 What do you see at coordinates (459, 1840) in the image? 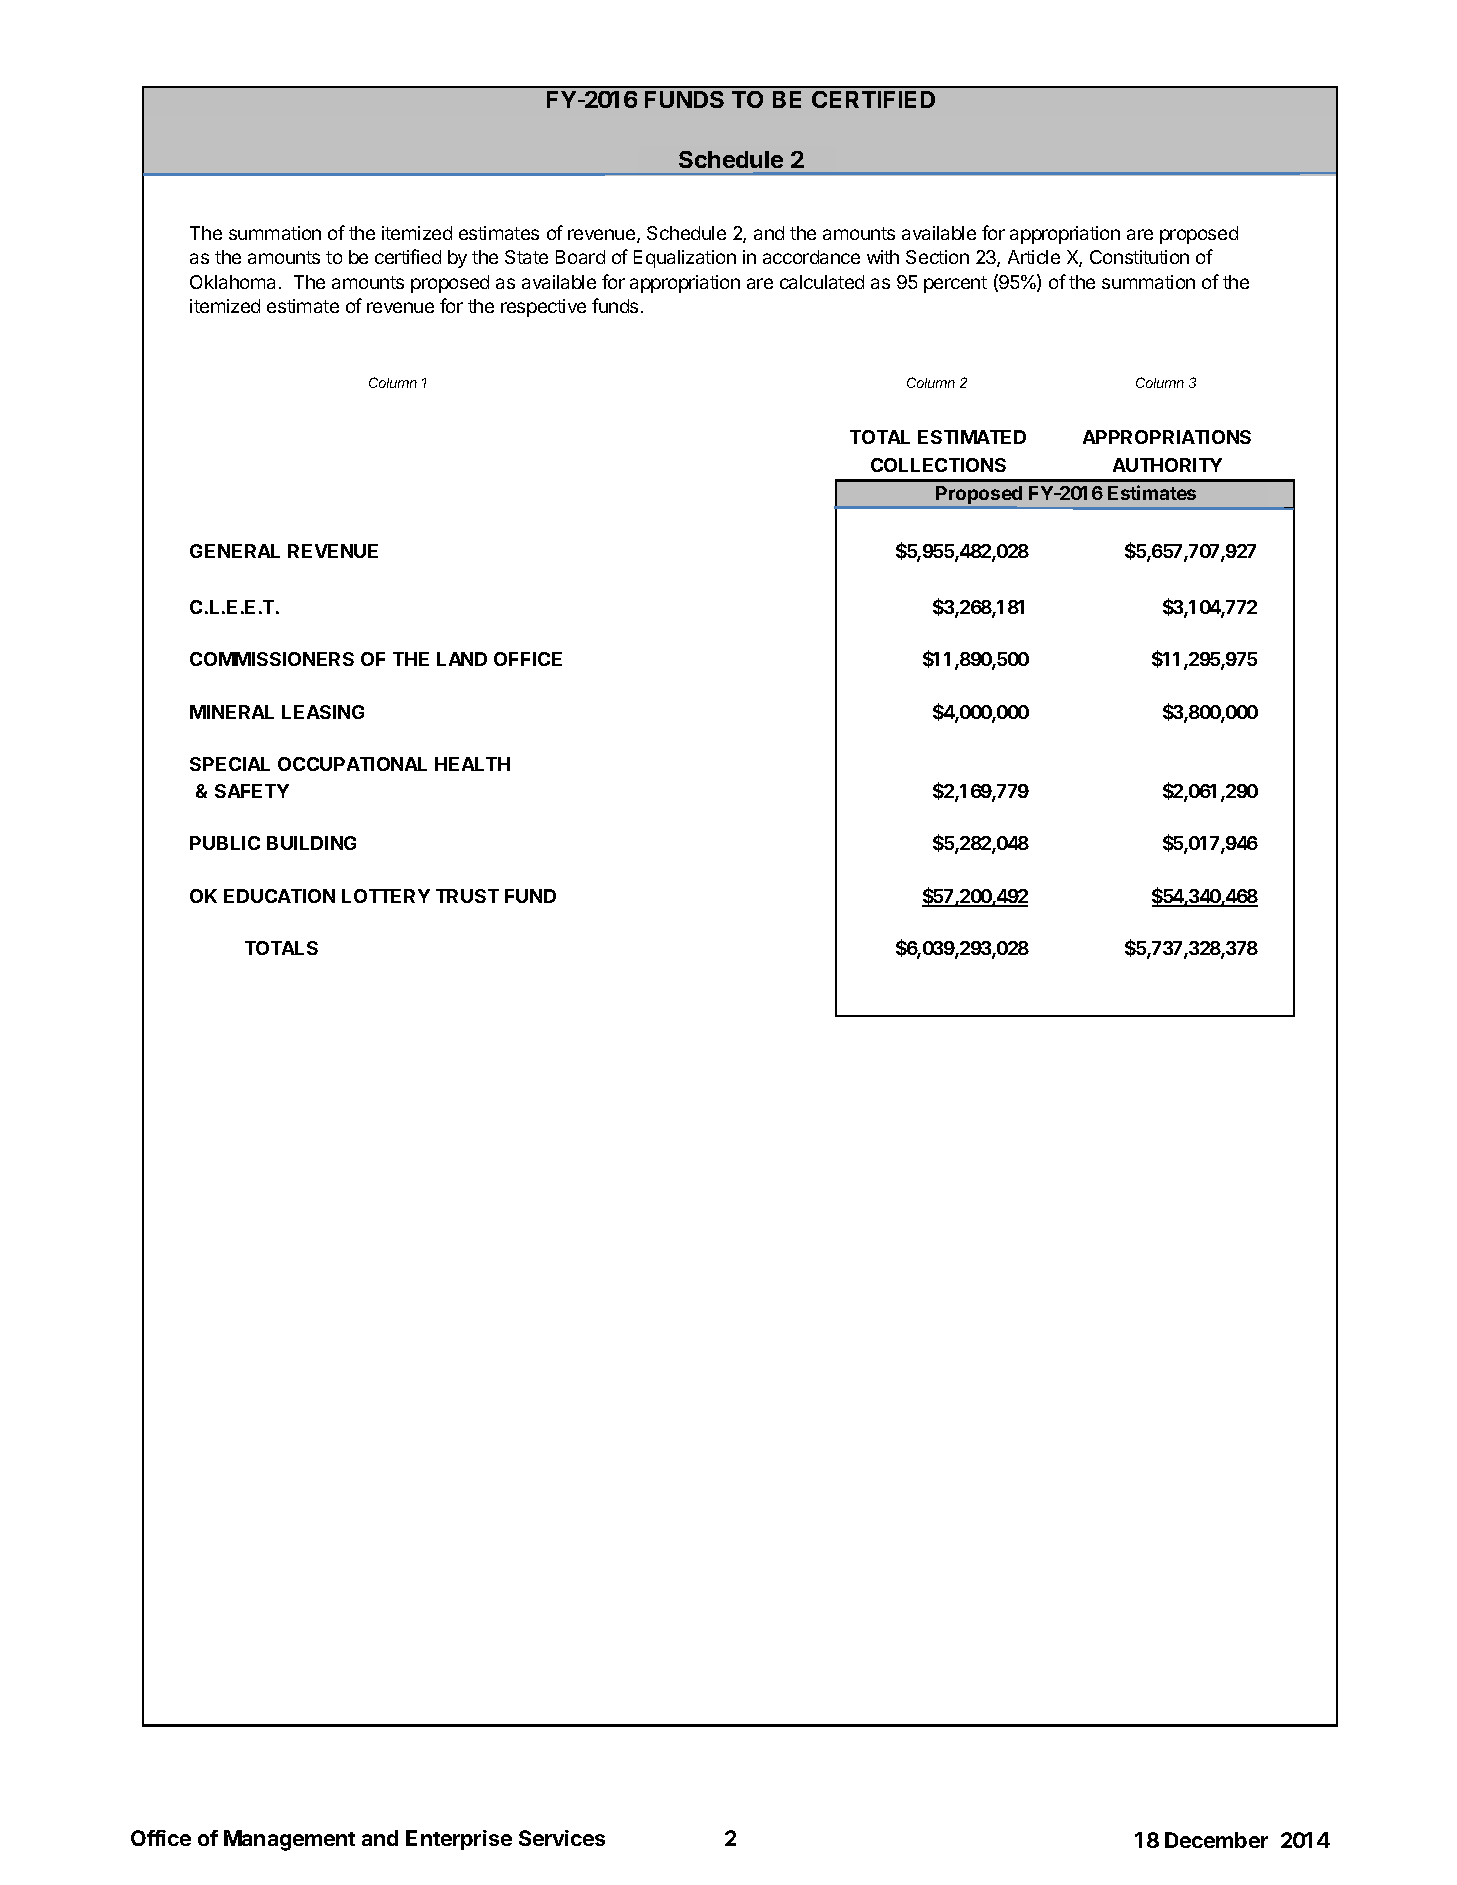
I see `Enterprise` at bounding box center [459, 1840].
